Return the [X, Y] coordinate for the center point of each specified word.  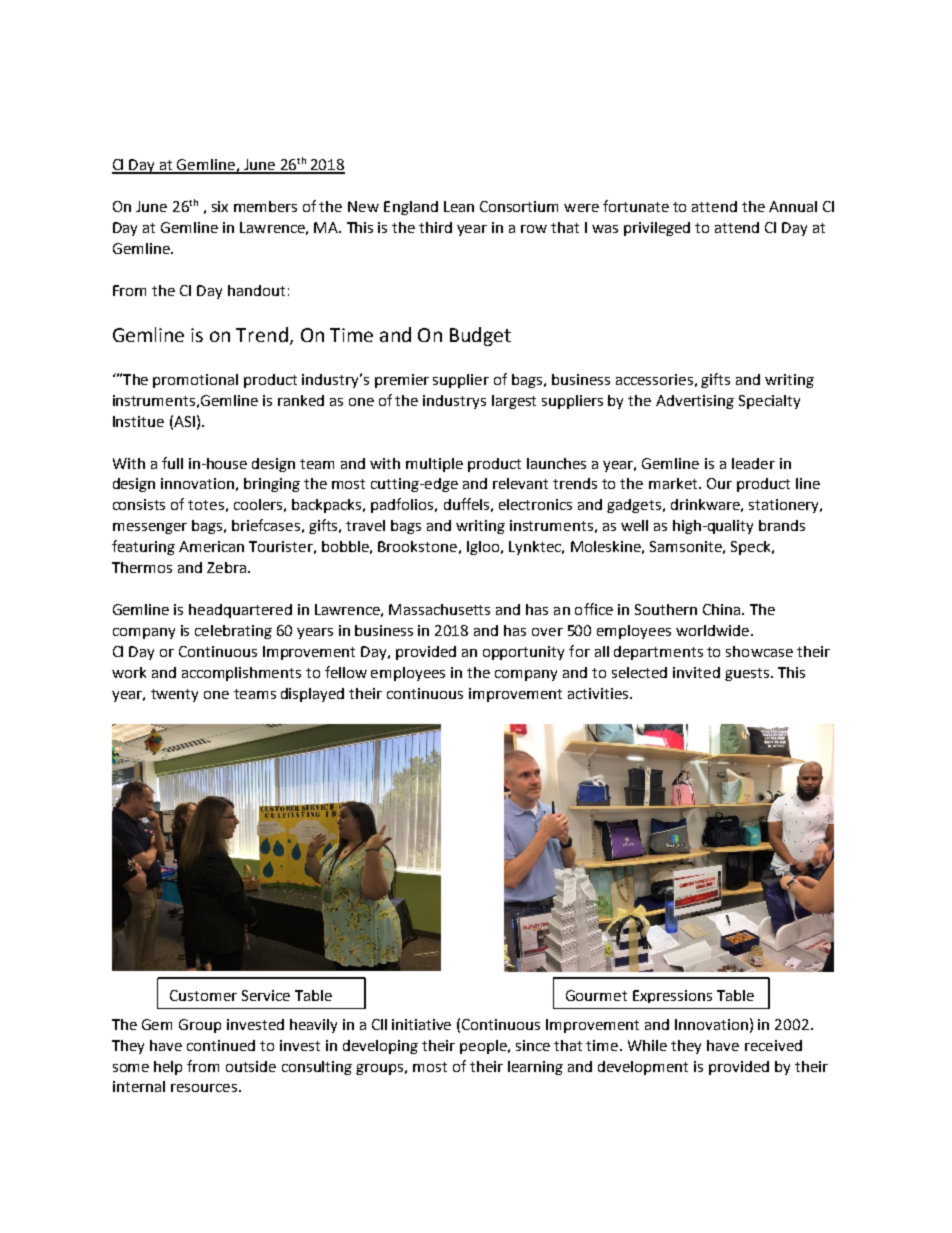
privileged [657, 229]
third [435, 227]
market [674, 483]
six [220, 206]
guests [747, 674]
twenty [174, 695]
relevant [520, 483]
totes [206, 505]
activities [599, 693]
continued [221, 1045]
